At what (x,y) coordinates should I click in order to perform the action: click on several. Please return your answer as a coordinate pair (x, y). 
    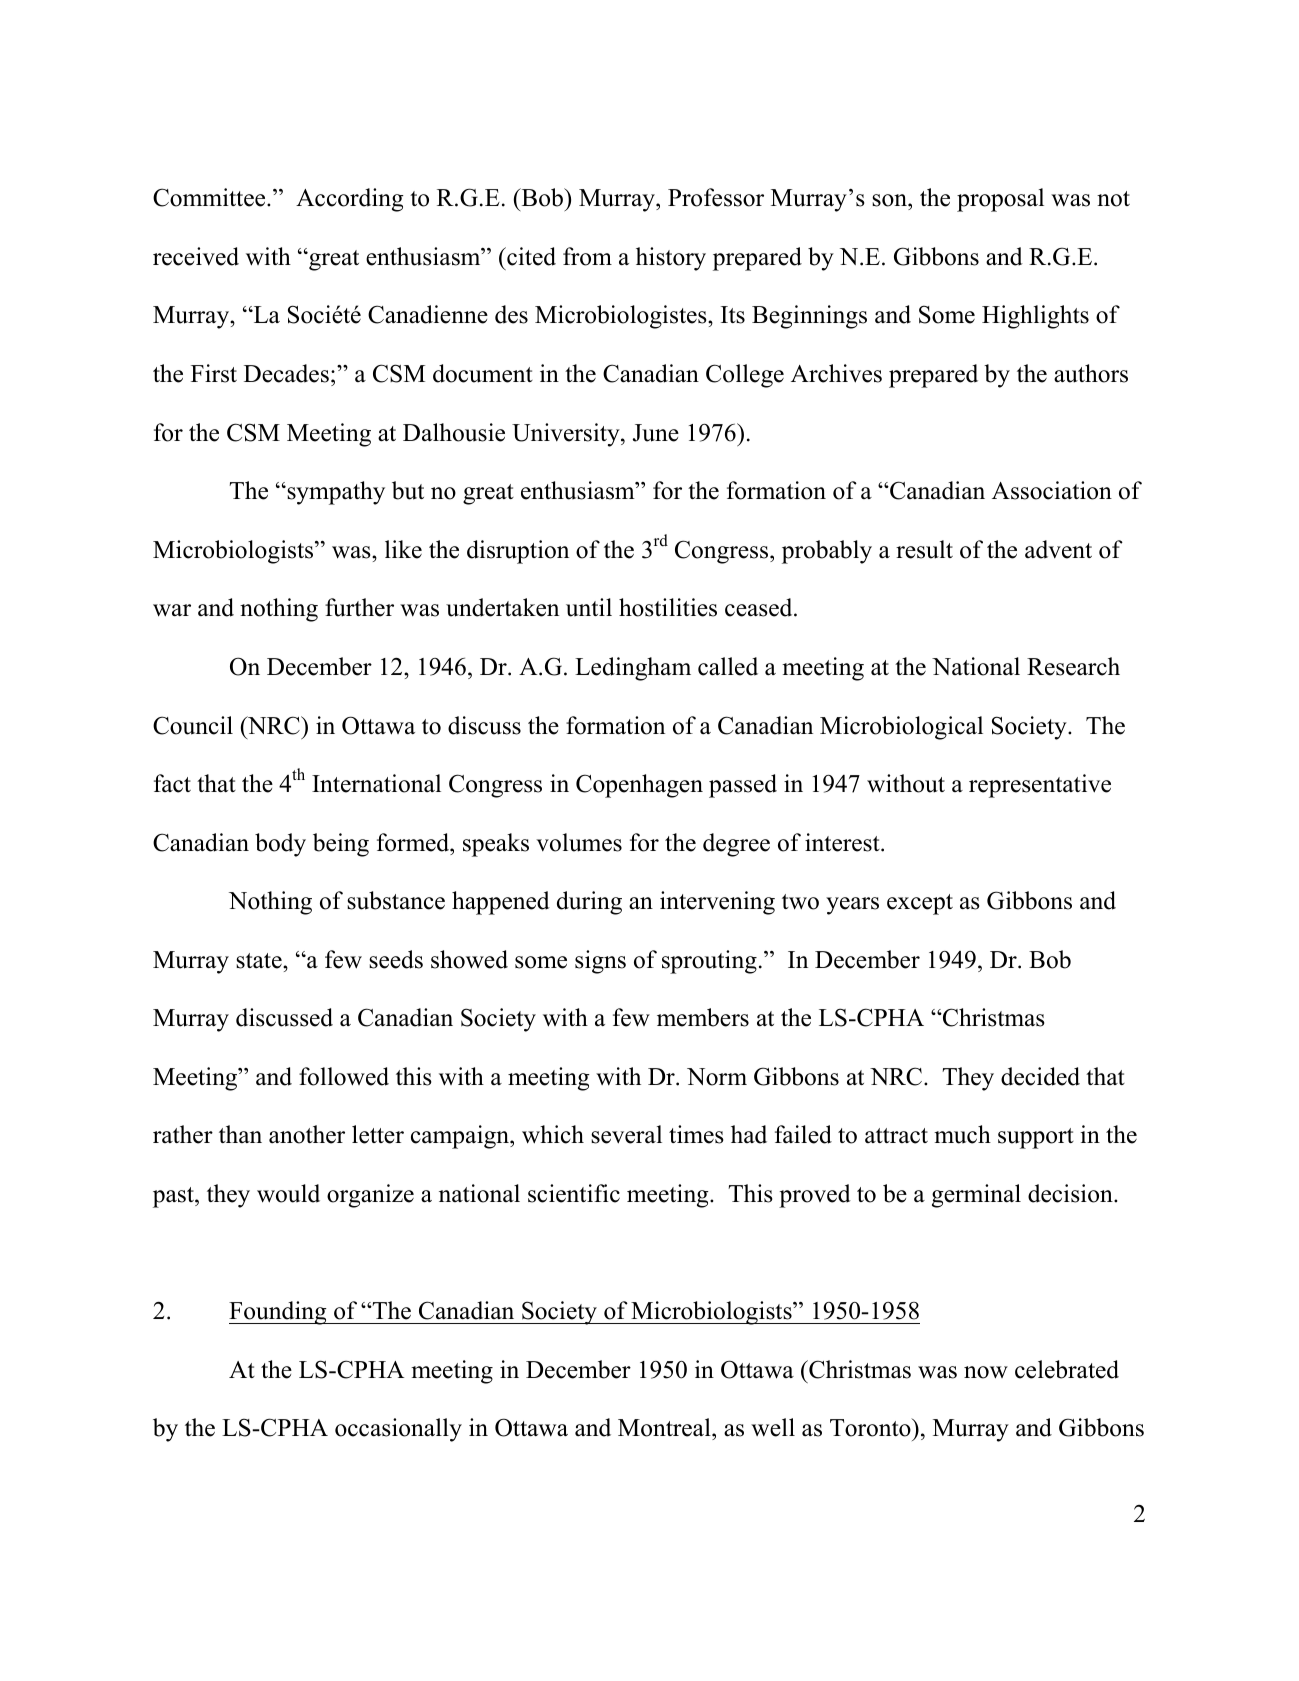
    Looking at the image, I should click on (626, 1134).
